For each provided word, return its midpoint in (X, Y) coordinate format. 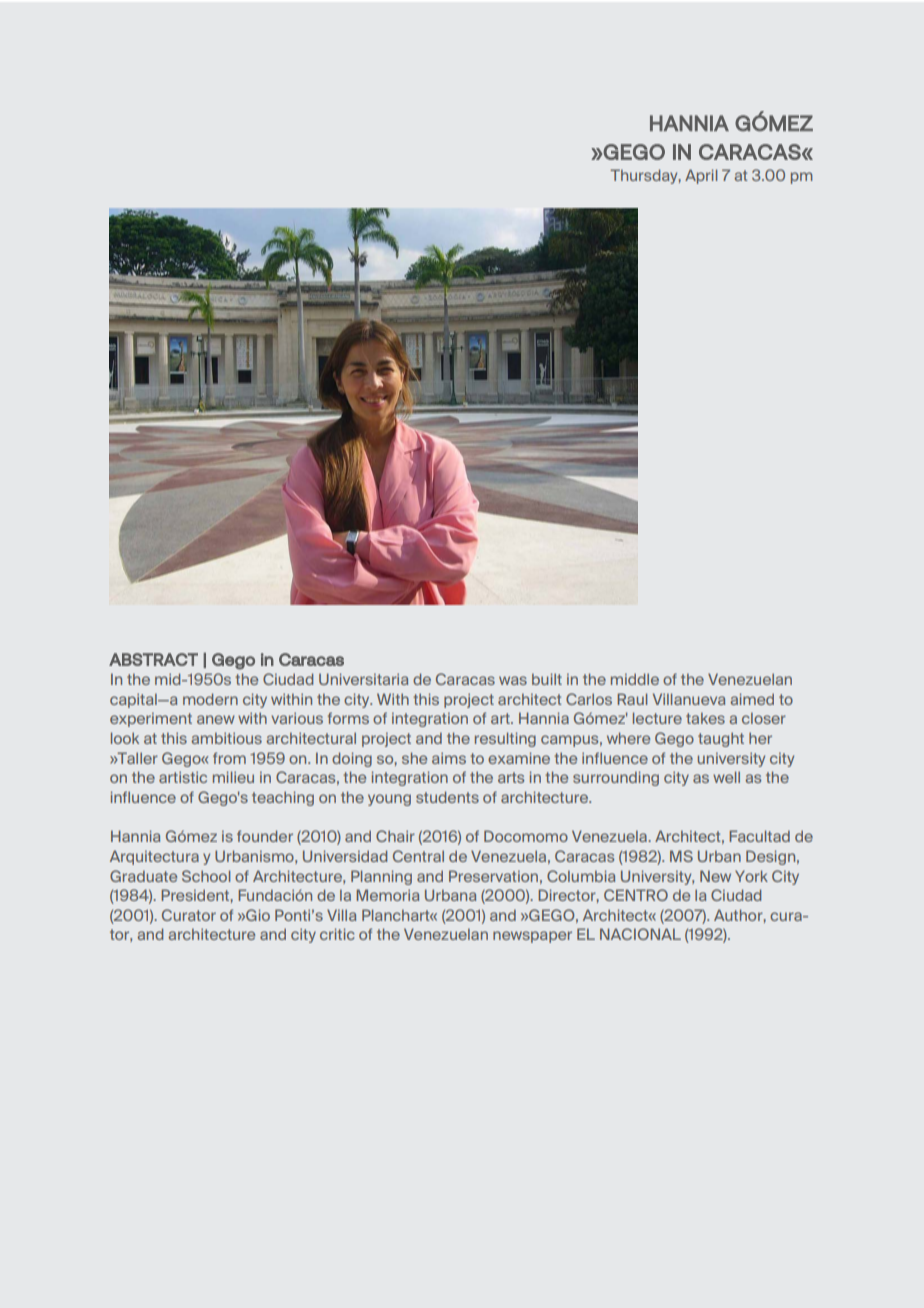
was (513, 680)
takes (705, 718)
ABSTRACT (153, 659)
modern (210, 699)
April (701, 176)
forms (348, 718)
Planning (381, 877)
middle (635, 679)
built (547, 679)
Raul (632, 699)
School (206, 876)
